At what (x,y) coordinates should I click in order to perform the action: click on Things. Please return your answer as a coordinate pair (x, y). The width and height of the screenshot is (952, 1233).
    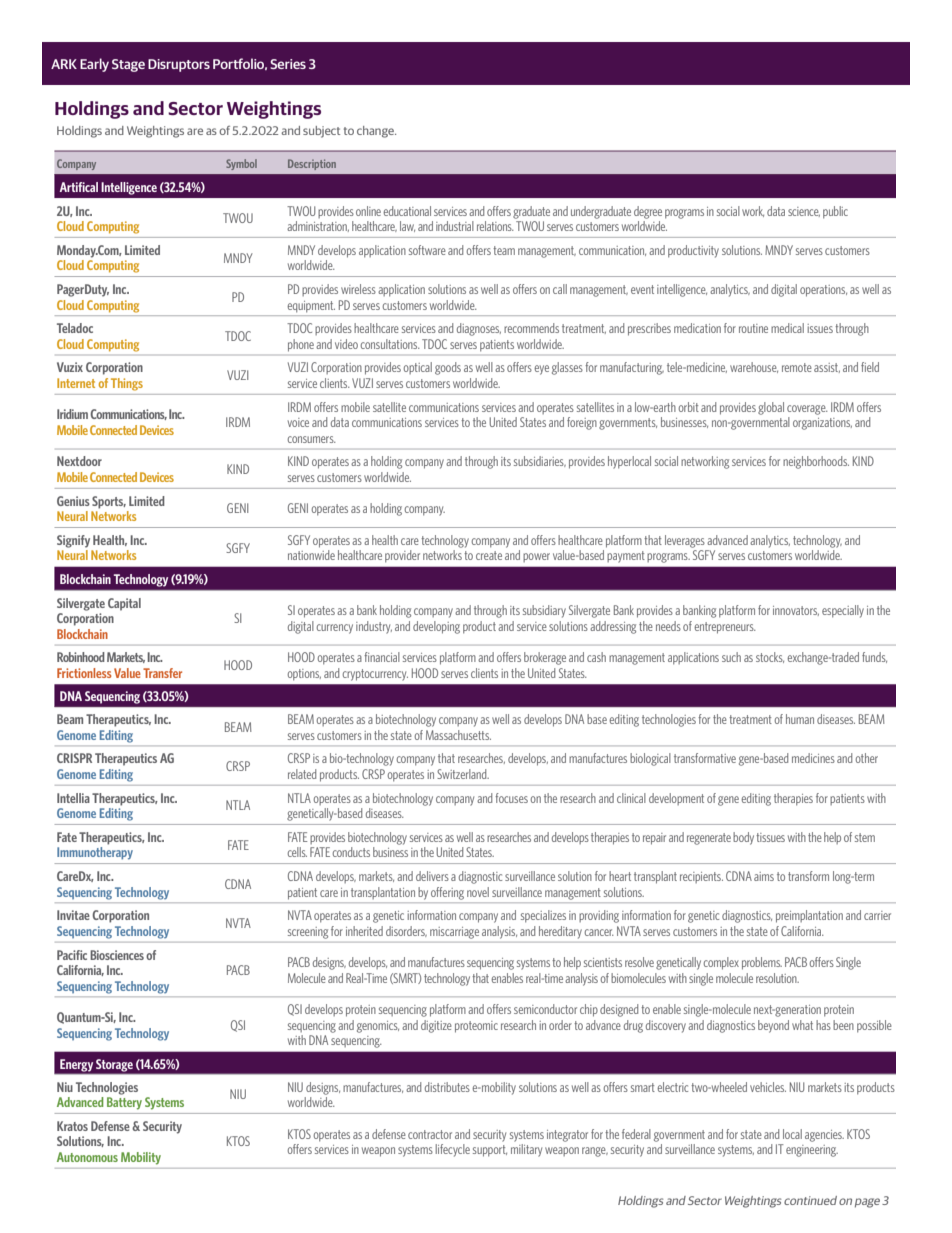
    Looking at the image, I should click on (127, 384).
